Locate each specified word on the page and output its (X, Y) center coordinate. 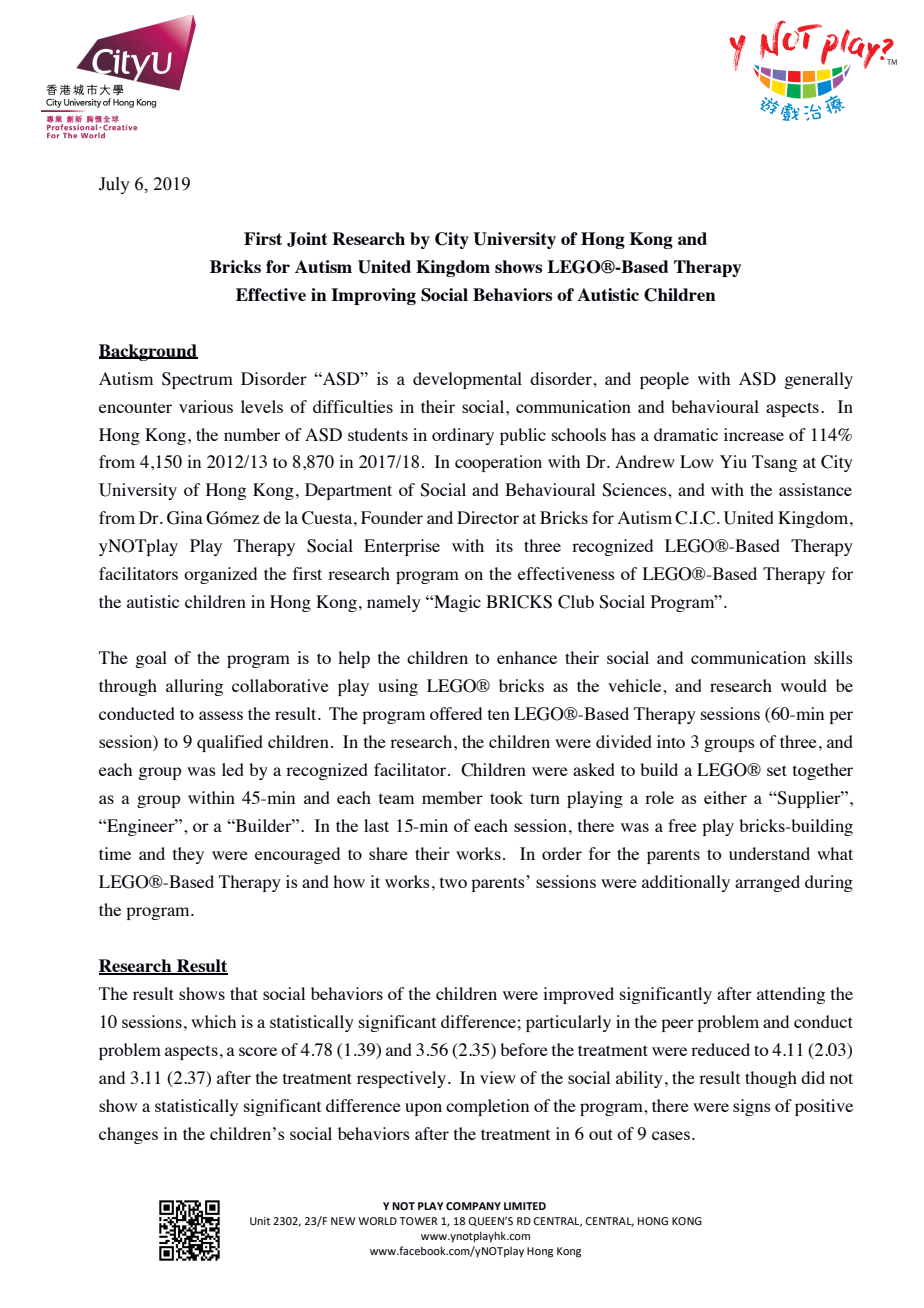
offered (456, 713)
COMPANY (473, 1206)
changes (128, 1135)
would (804, 685)
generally (818, 380)
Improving (373, 296)
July (114, 185)
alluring (194, 687)
